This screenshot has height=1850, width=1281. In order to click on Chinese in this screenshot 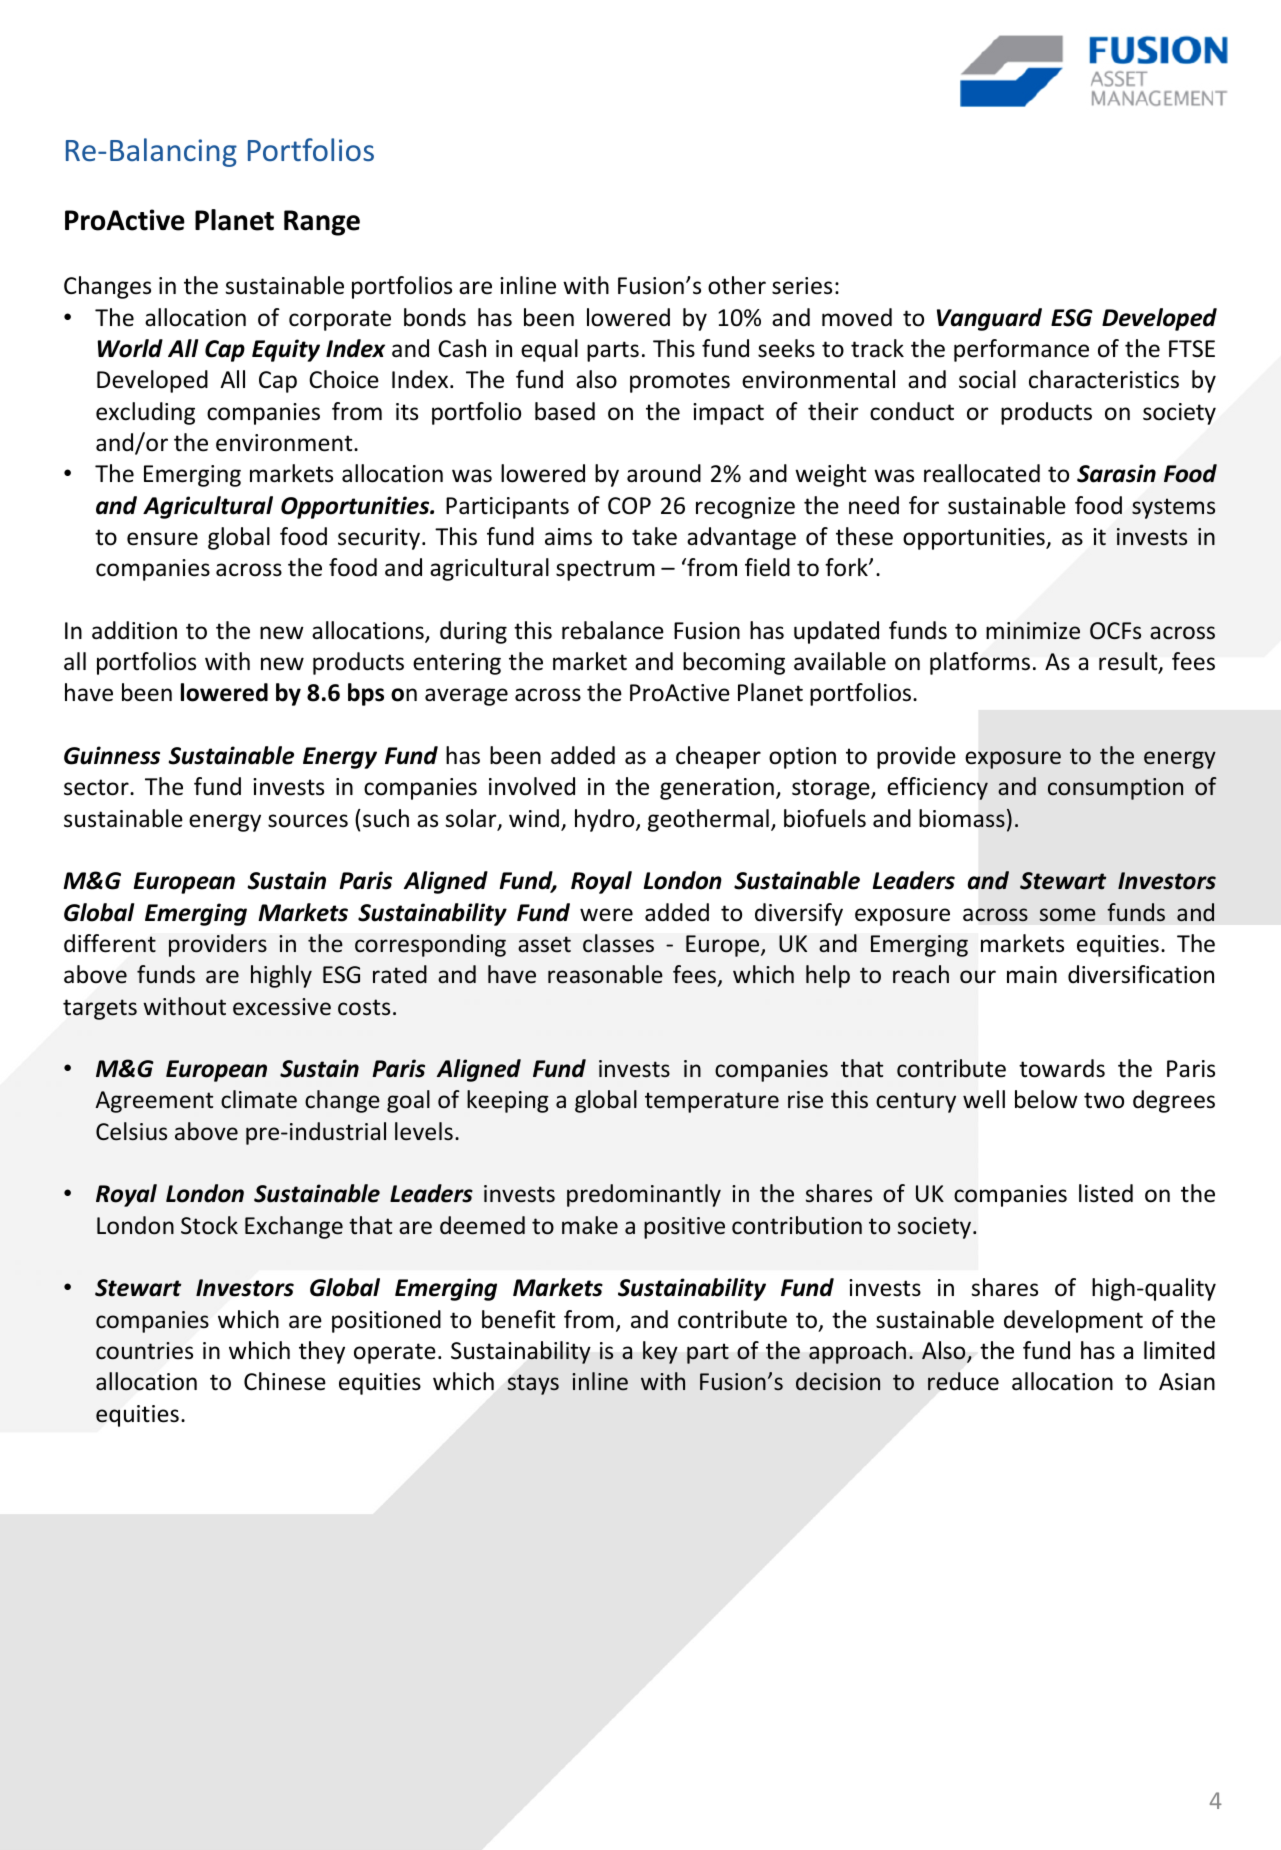, I will do `click(285, 1381)`.
